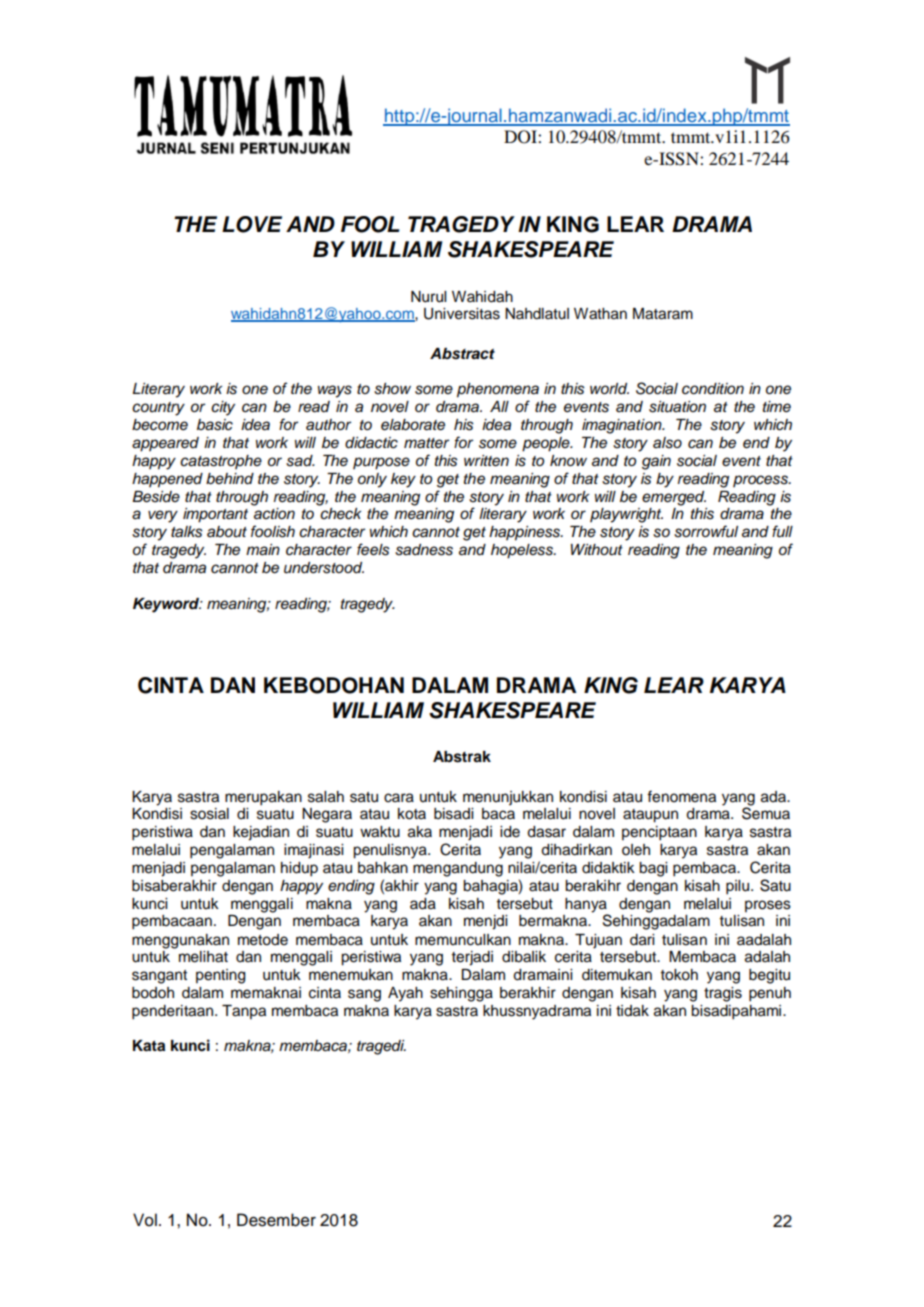 The image size is (924, 1307). I want to click on tidak, so click(632, 1011).
